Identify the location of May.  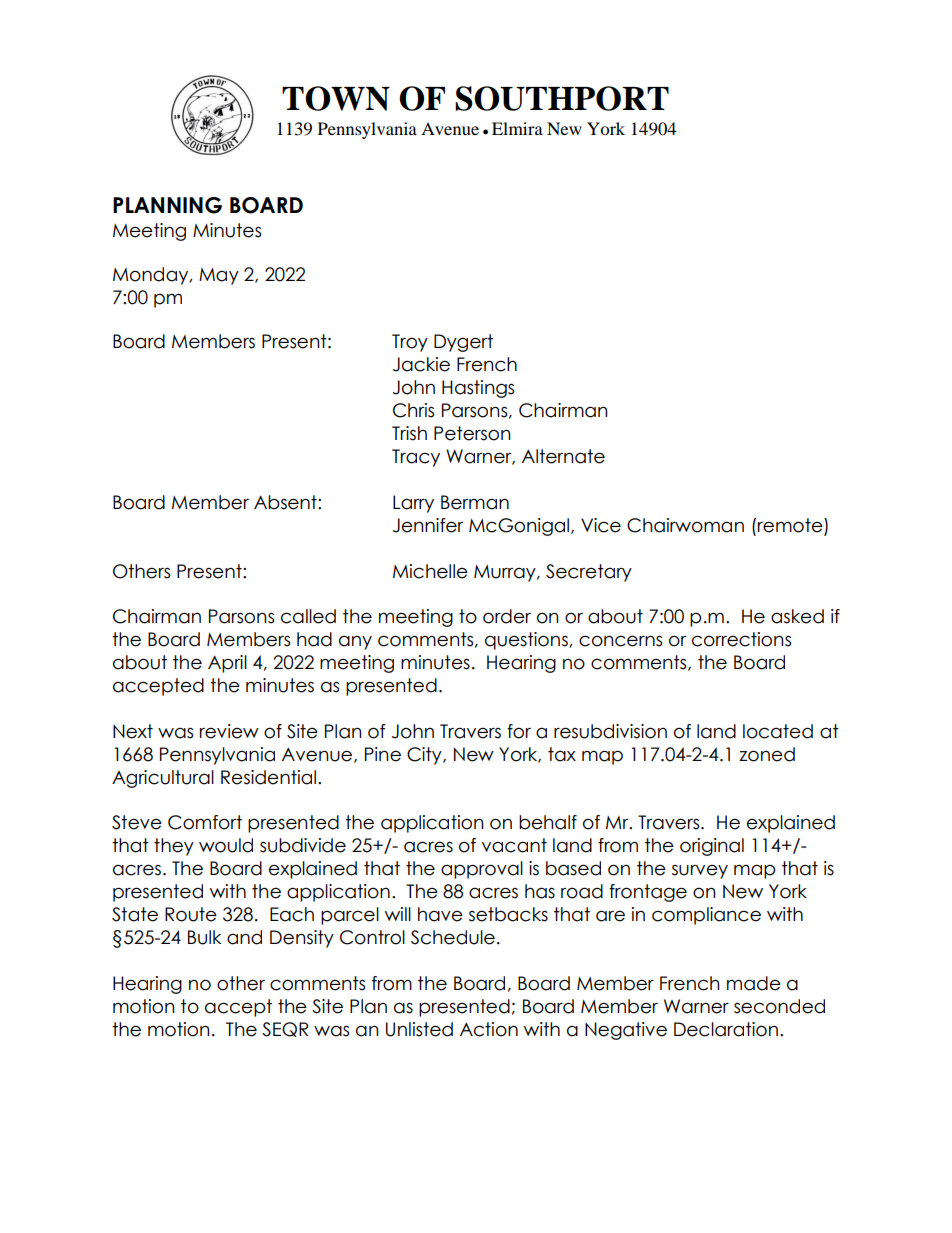
(219, 276).
